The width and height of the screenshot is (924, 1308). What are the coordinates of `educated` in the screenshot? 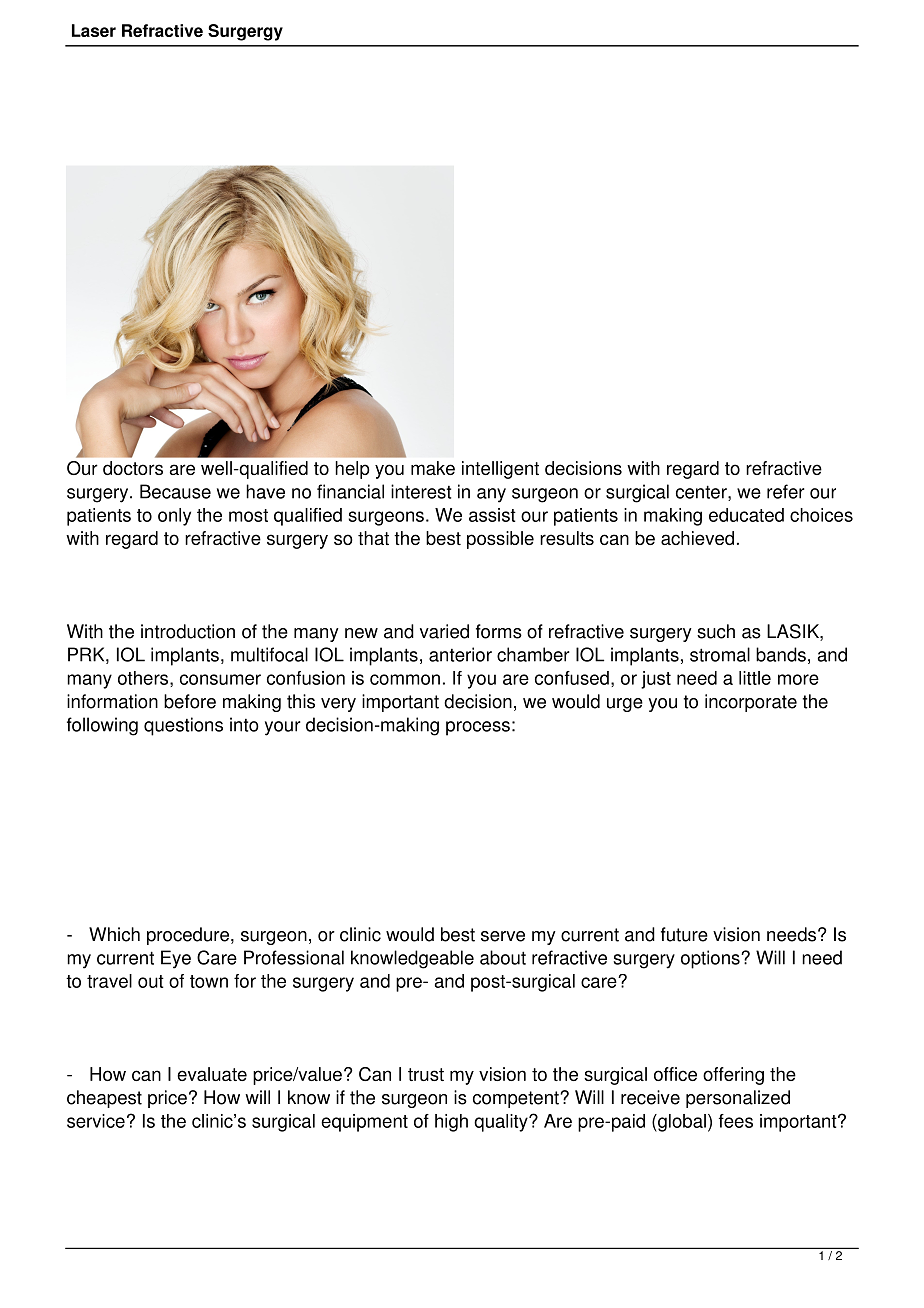 It's located at (746, 515).
